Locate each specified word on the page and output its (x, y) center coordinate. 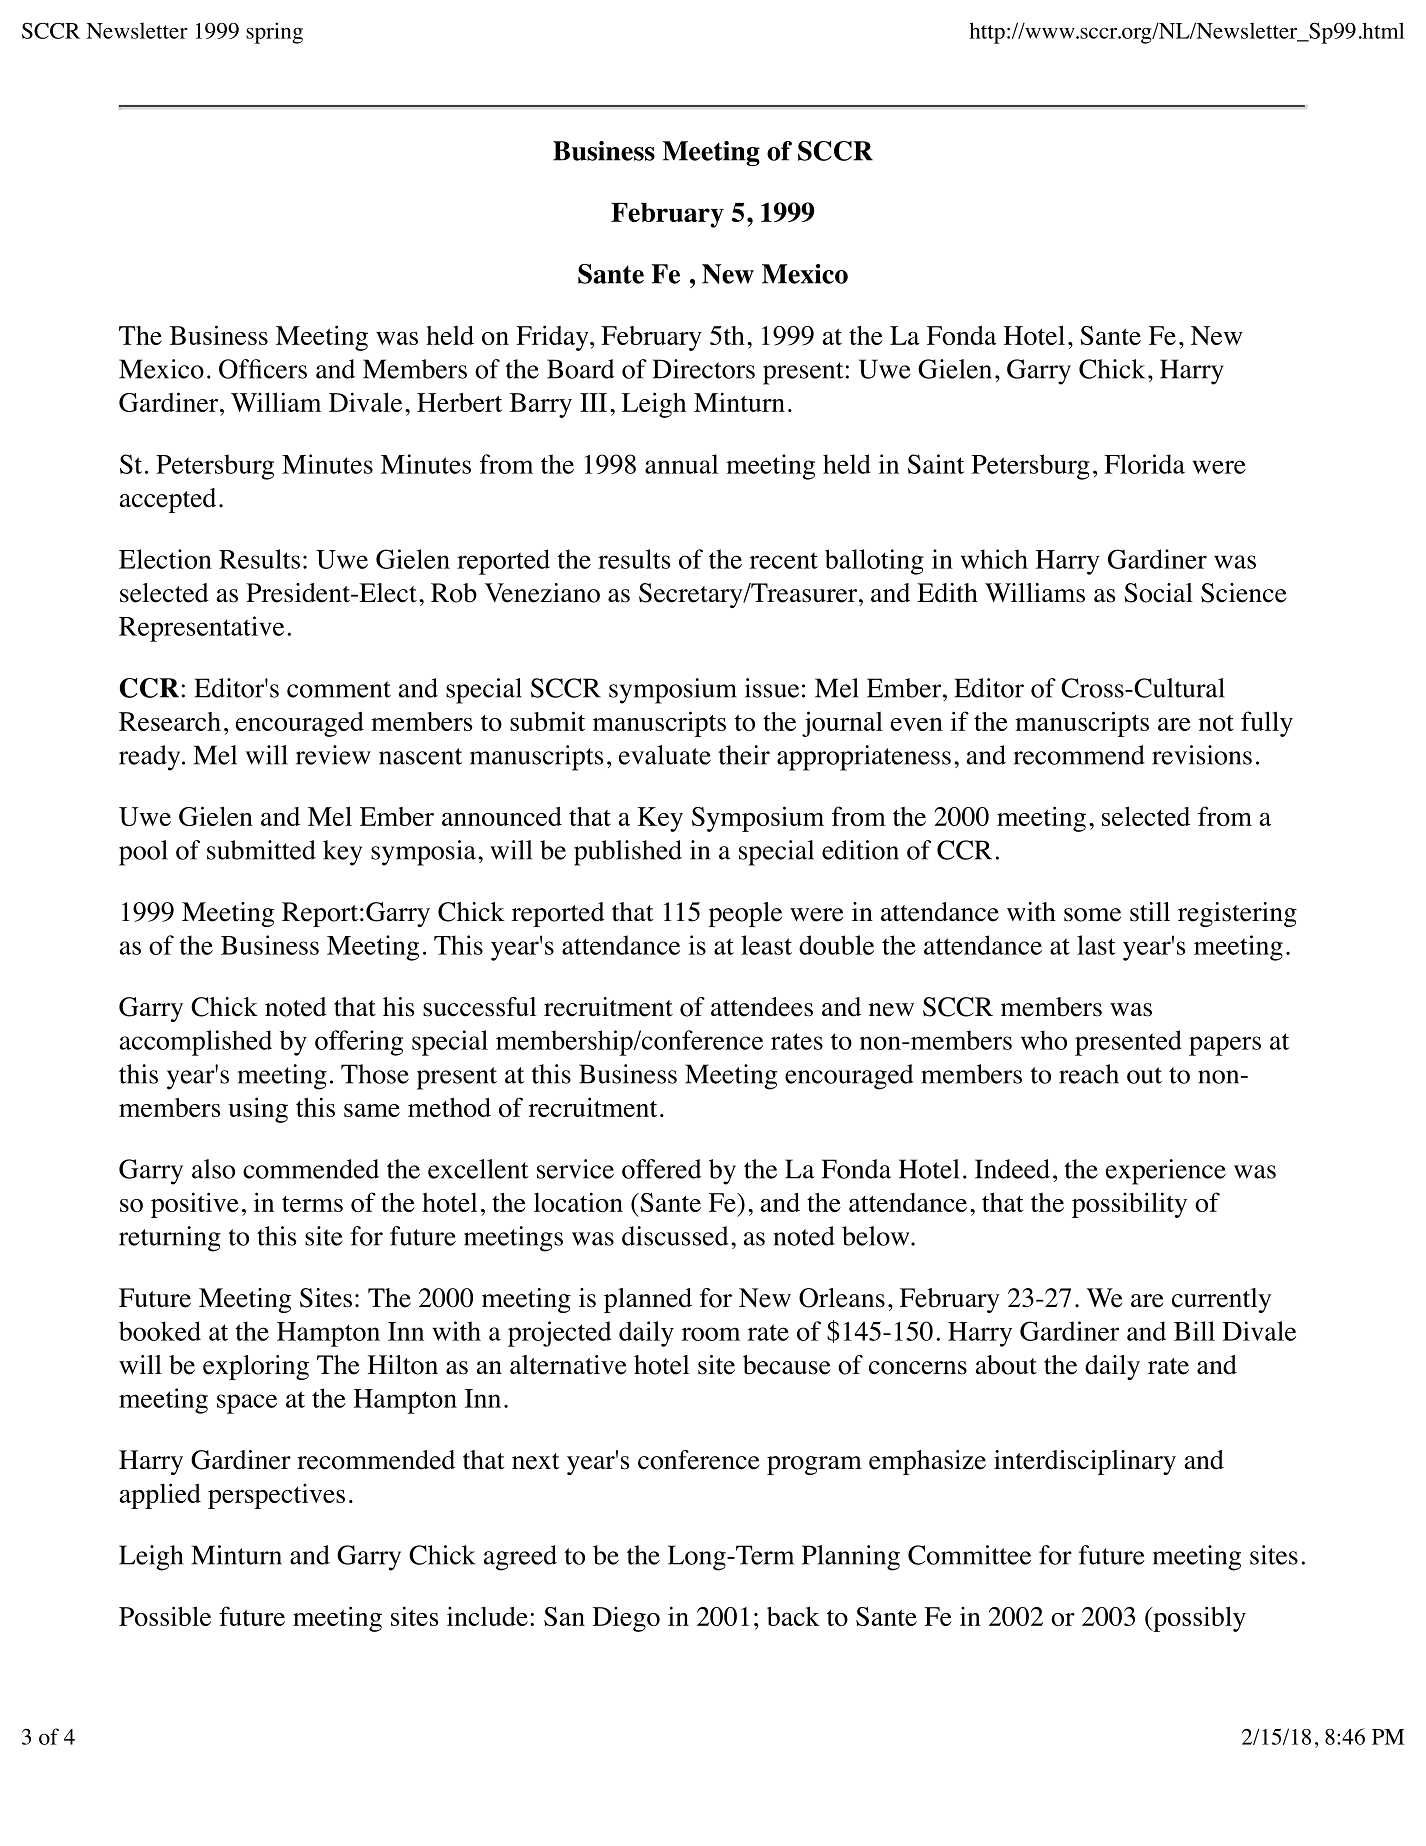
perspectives (276, 1496)
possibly (1198, 1619)
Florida (1144, 464)
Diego (626, 1619)
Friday (553, 338)
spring (274, 33)
